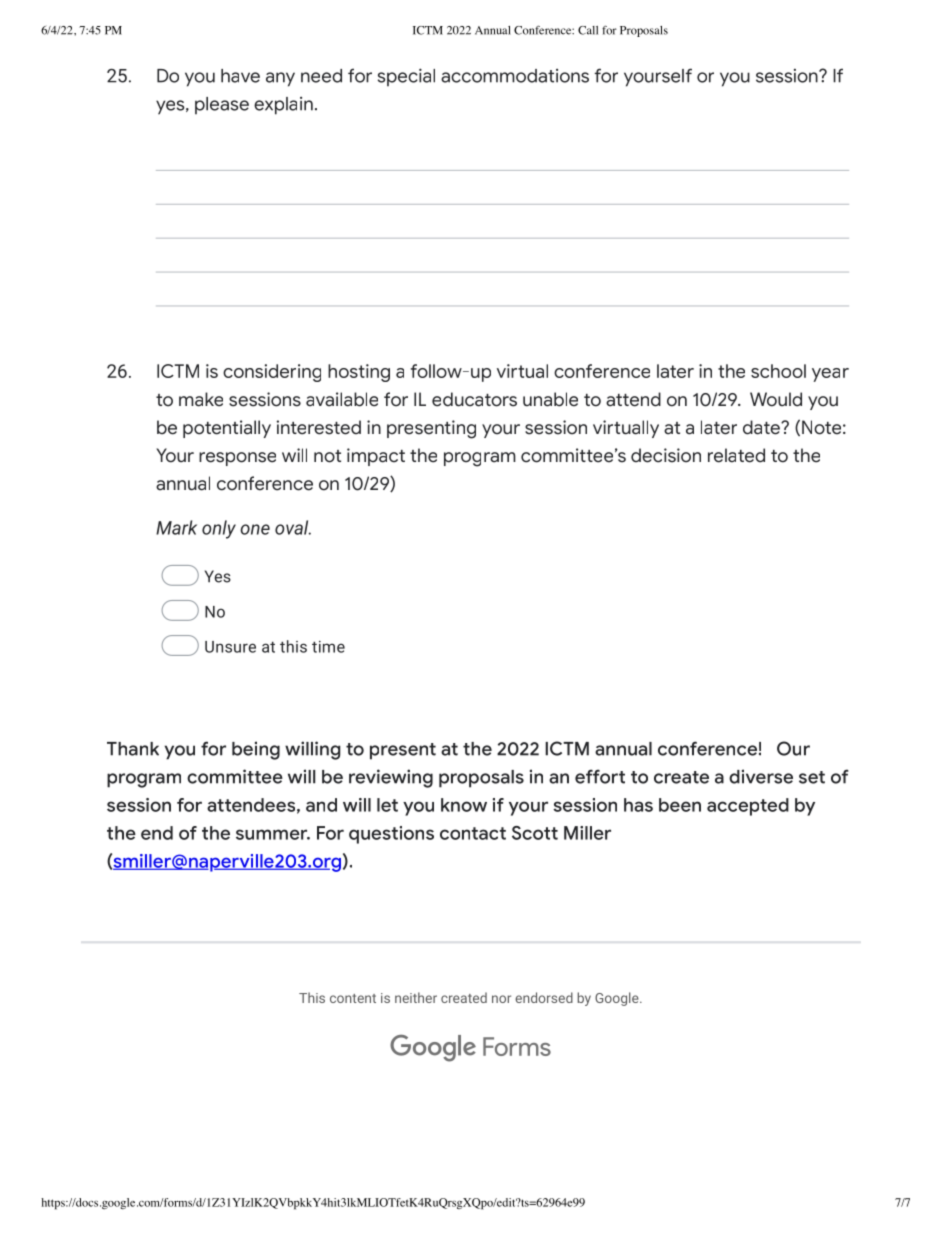  Describe the element at coordinates (761, 776) in the image. I see `diverse` at that location.
